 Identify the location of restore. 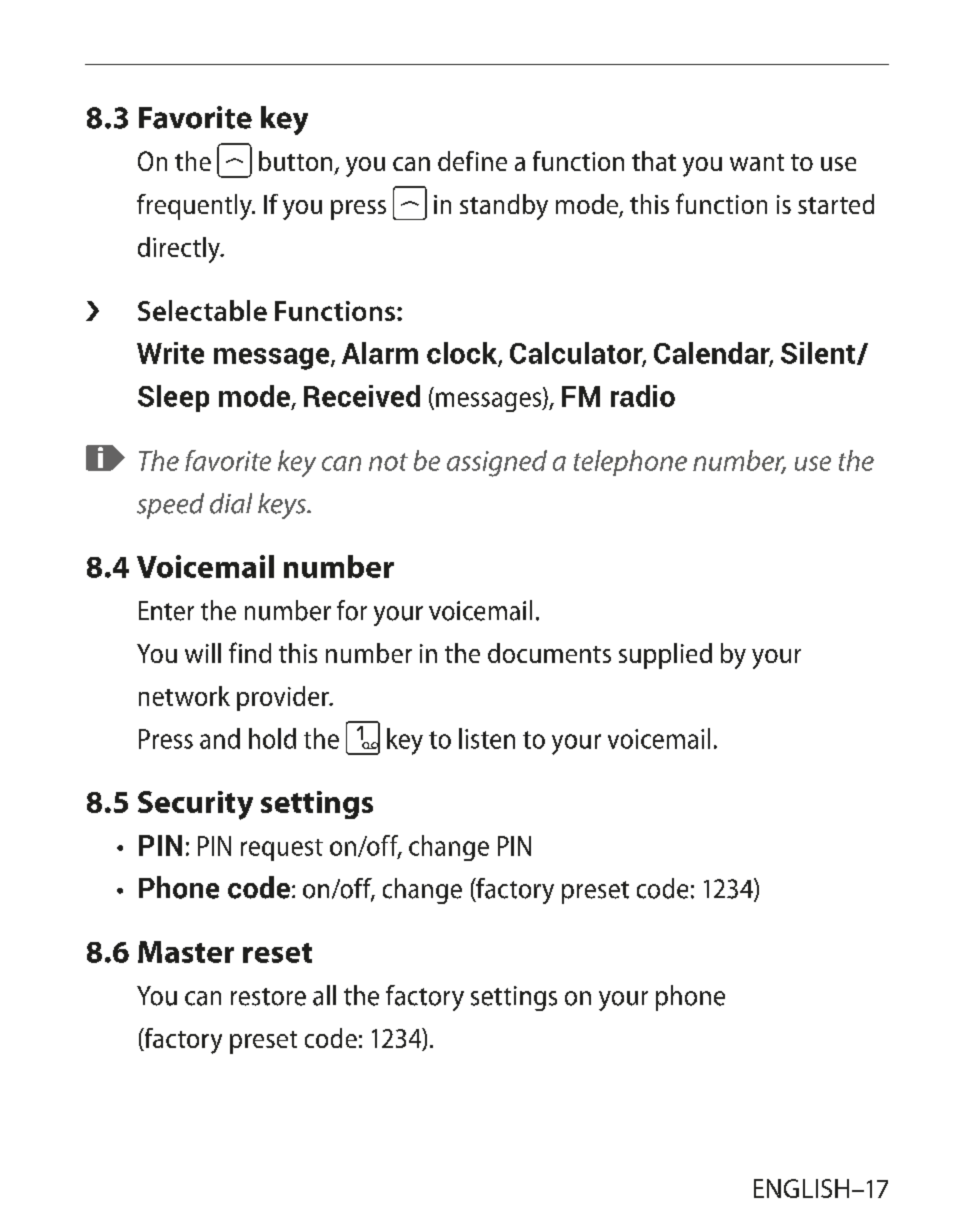
(268, 997).
